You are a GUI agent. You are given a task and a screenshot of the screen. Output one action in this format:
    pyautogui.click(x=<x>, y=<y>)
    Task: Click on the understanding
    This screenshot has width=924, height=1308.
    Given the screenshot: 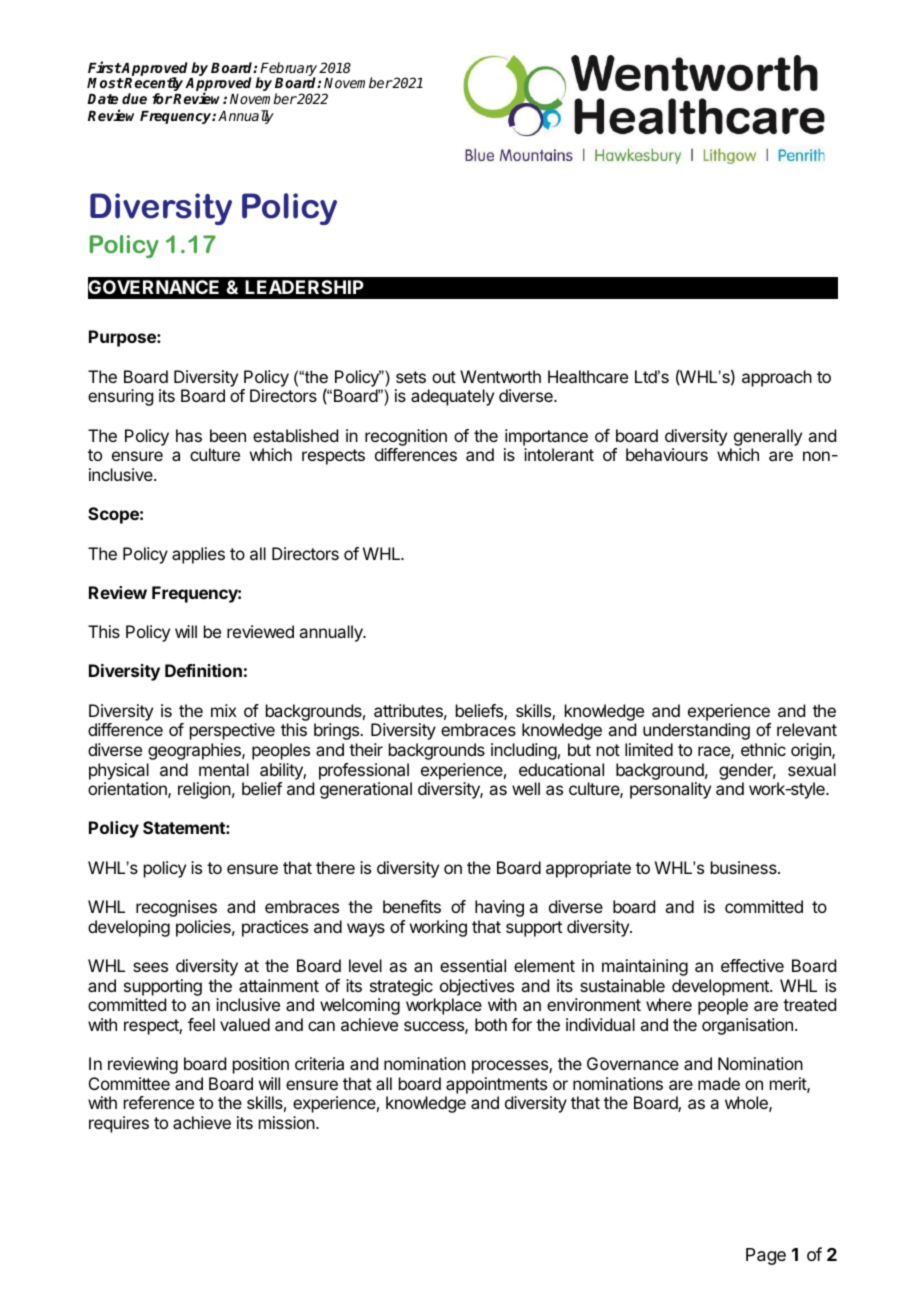 What is the action you would take?
    pyautogui.click(x=696, y=731)
